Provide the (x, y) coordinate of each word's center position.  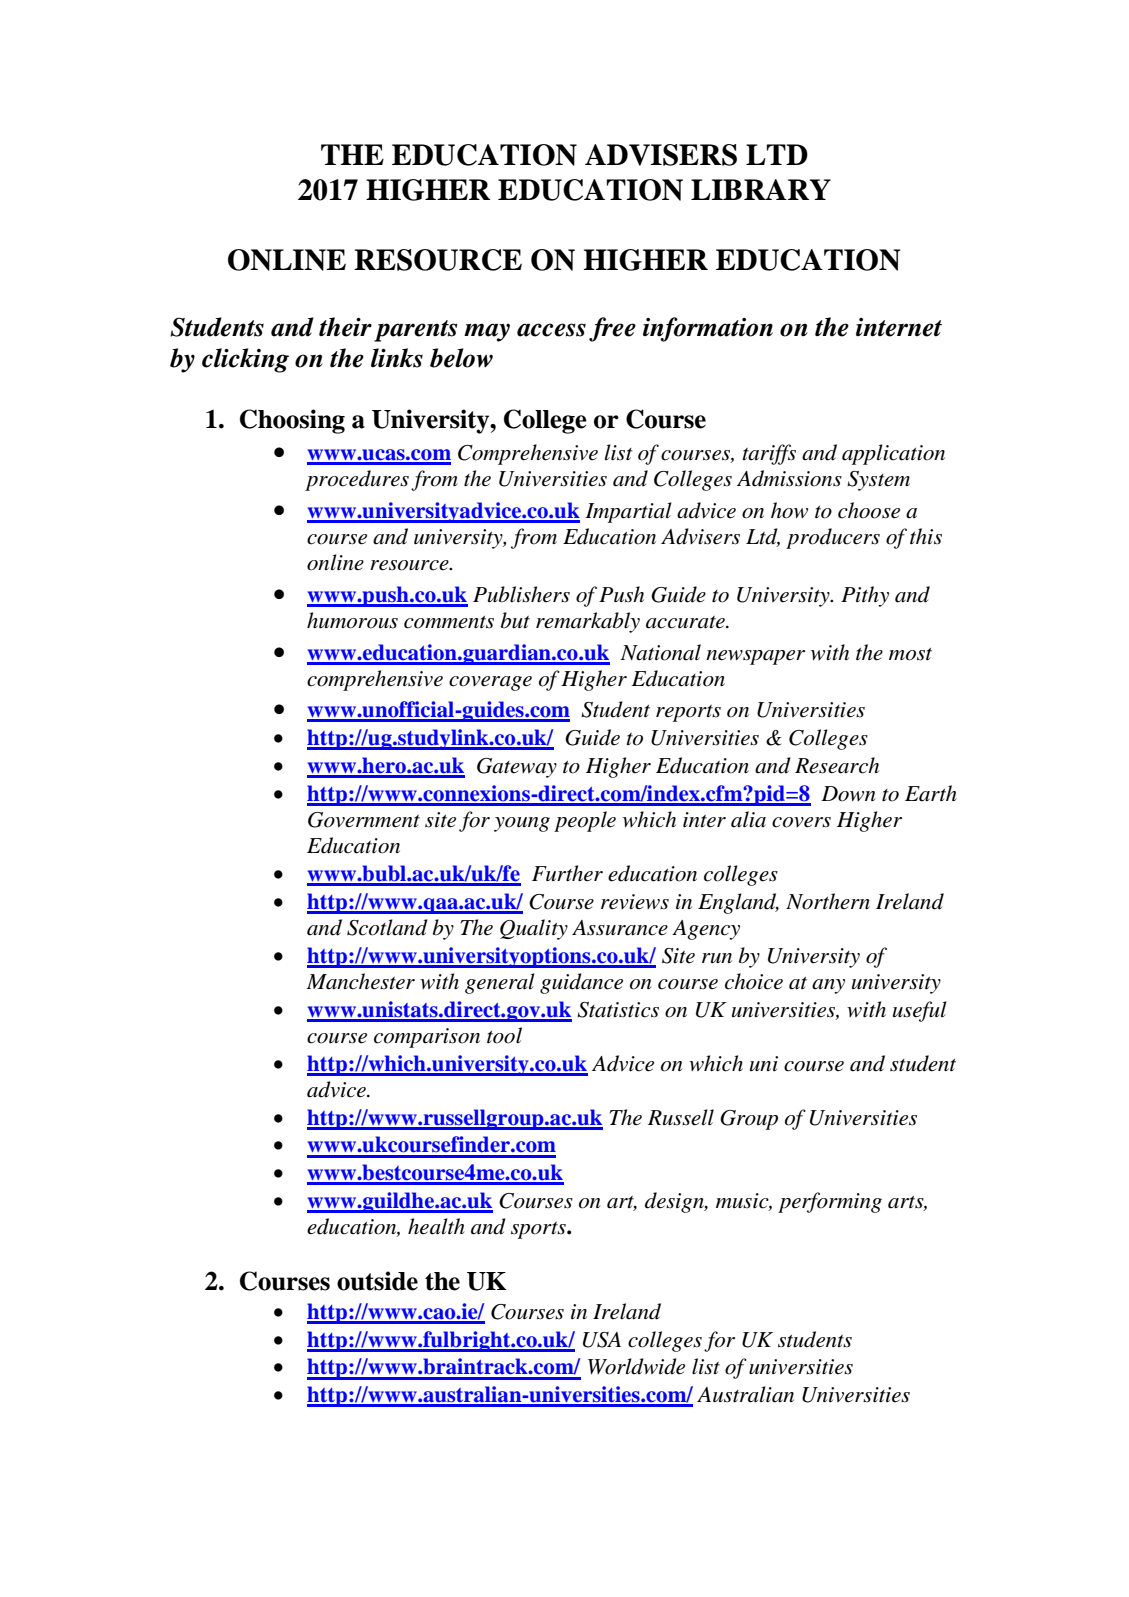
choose (869, 510)
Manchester (360, 981)
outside (377, 1281)
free (612, 329)
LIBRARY (761, 189)
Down (848, 794)
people (585, 821)
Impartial (628, 512)
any (828, 986)
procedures (357, 480)
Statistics (618, 1010)
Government (364, 820)
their (345, 327)
